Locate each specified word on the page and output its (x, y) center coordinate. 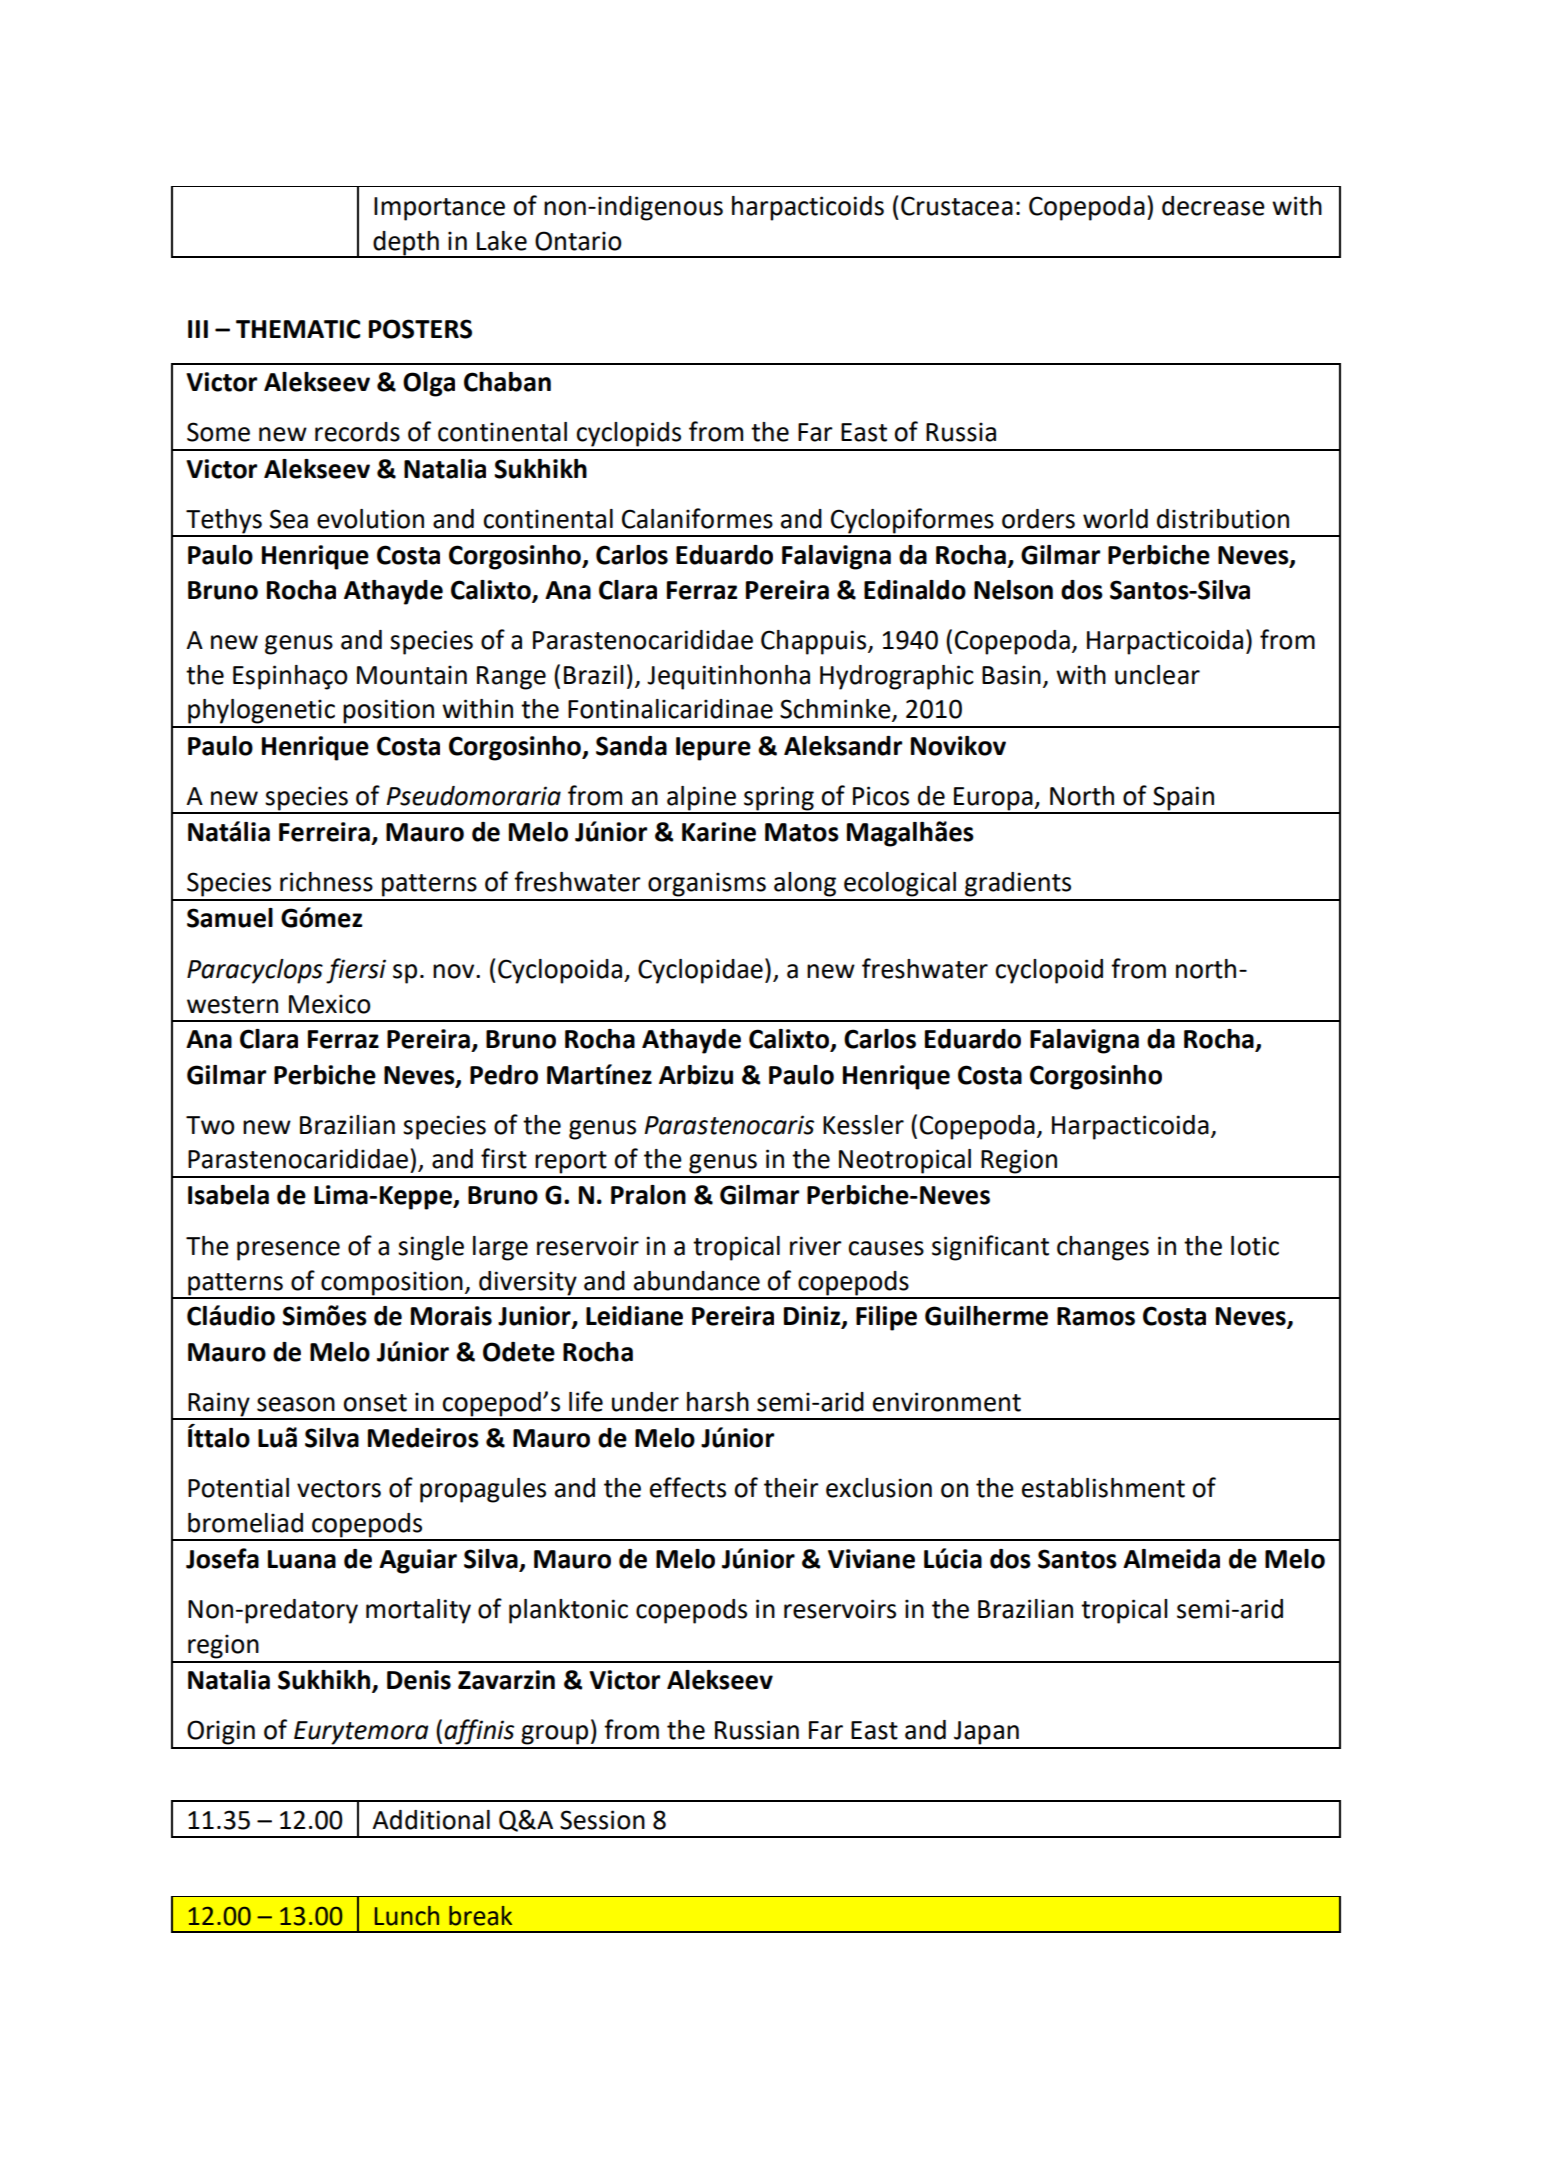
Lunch (407, 1916)
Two (210, 1125)
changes (1103, 1248)
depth (406, 244)
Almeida (1171, 1559)
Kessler (863, 1125)
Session (602, 1820)
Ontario (578, 241)
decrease (1213, 206)
